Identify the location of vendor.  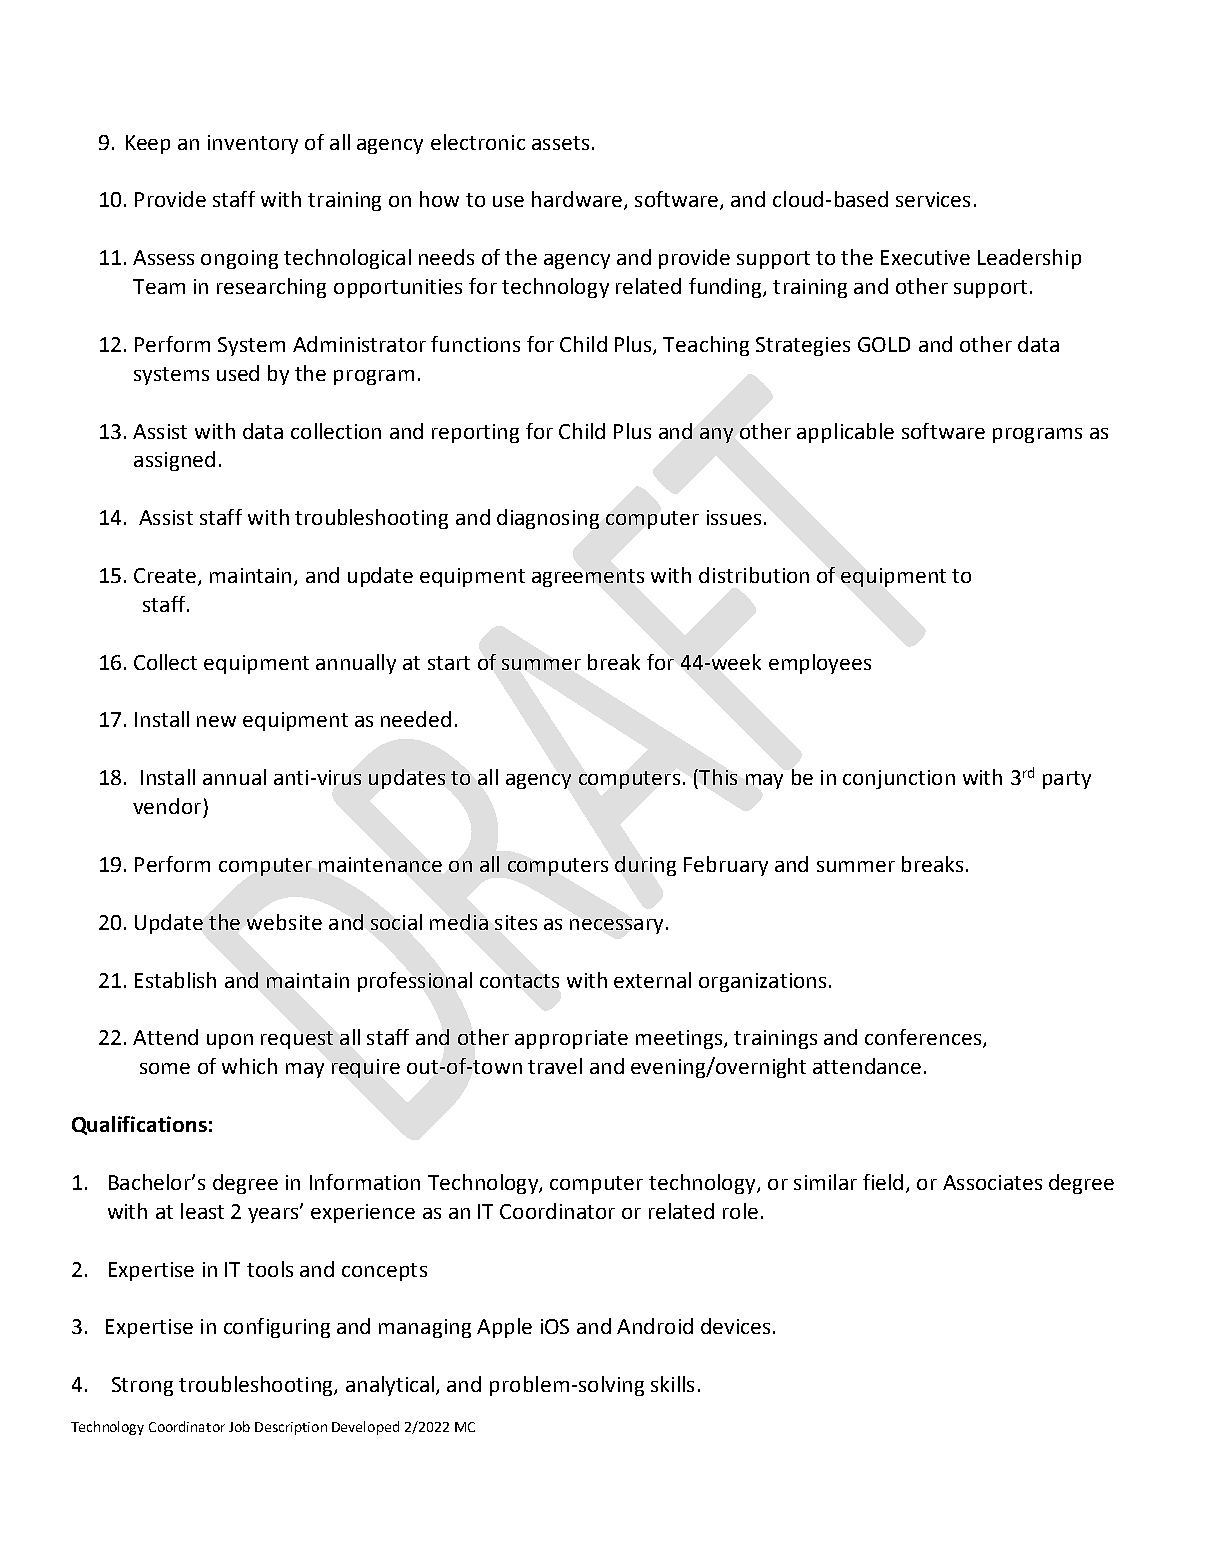
(167, 806).
